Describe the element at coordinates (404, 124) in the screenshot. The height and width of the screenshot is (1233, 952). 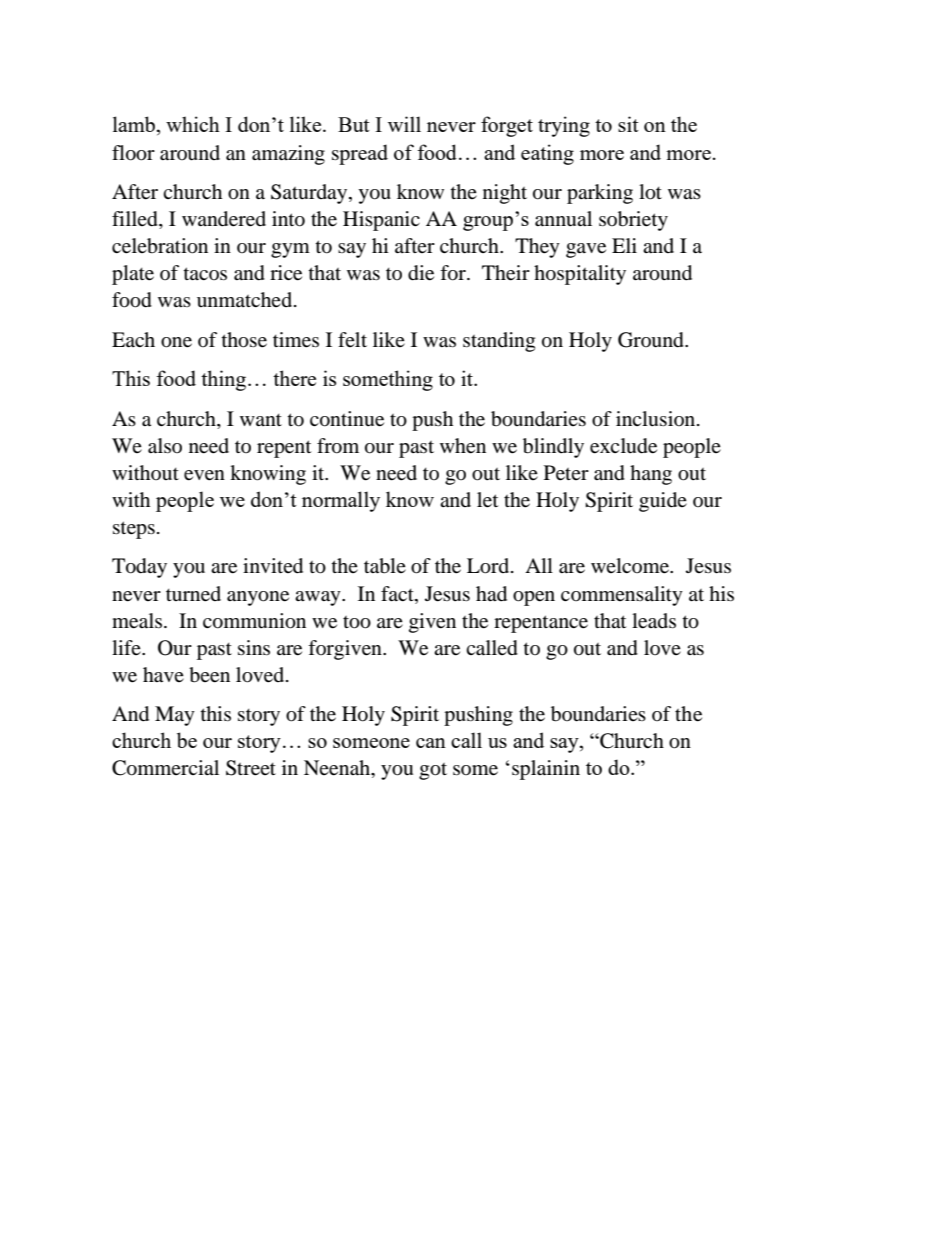
I see `will` at that location.
